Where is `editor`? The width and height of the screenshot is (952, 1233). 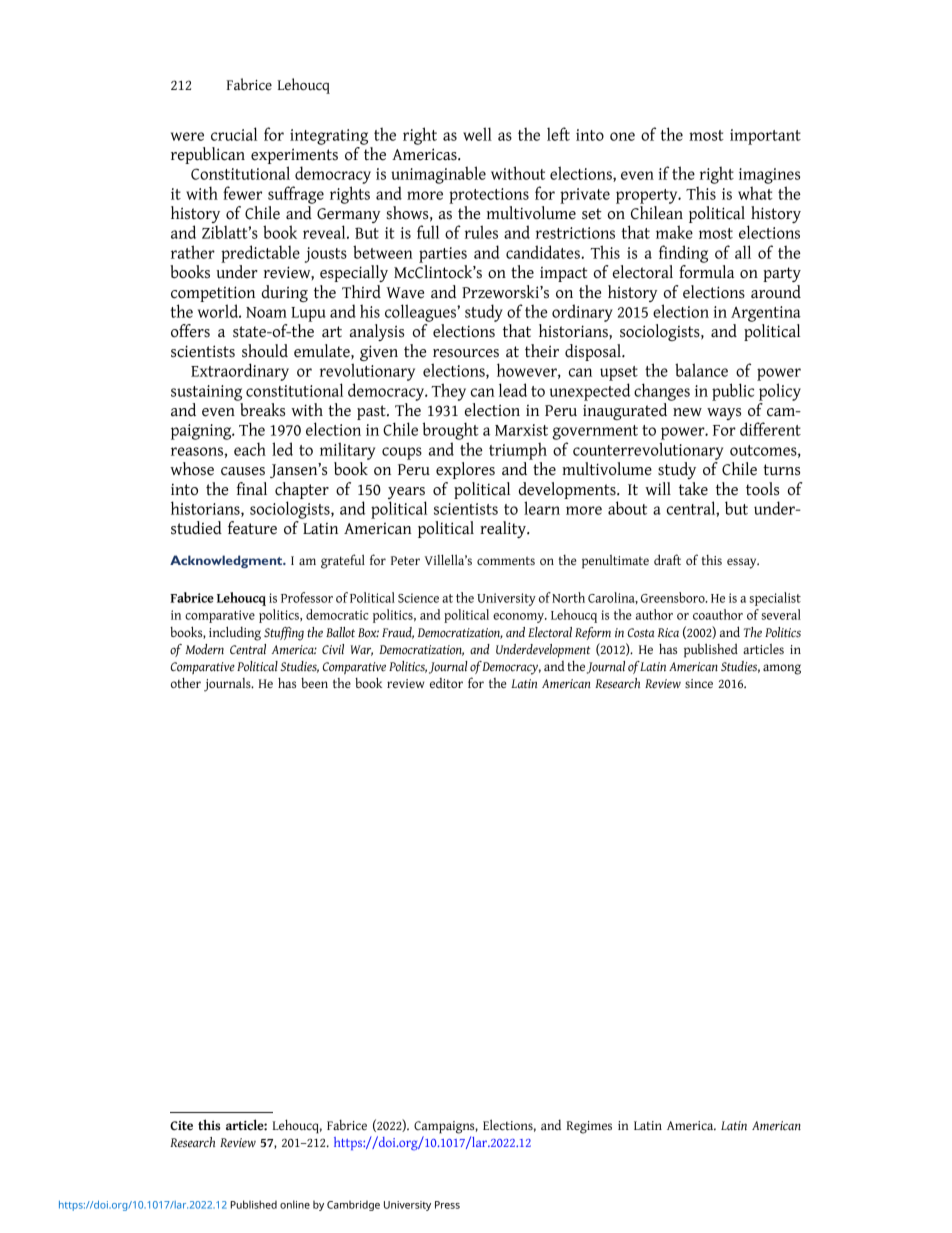
editor is located at coordinates (446, 683).
